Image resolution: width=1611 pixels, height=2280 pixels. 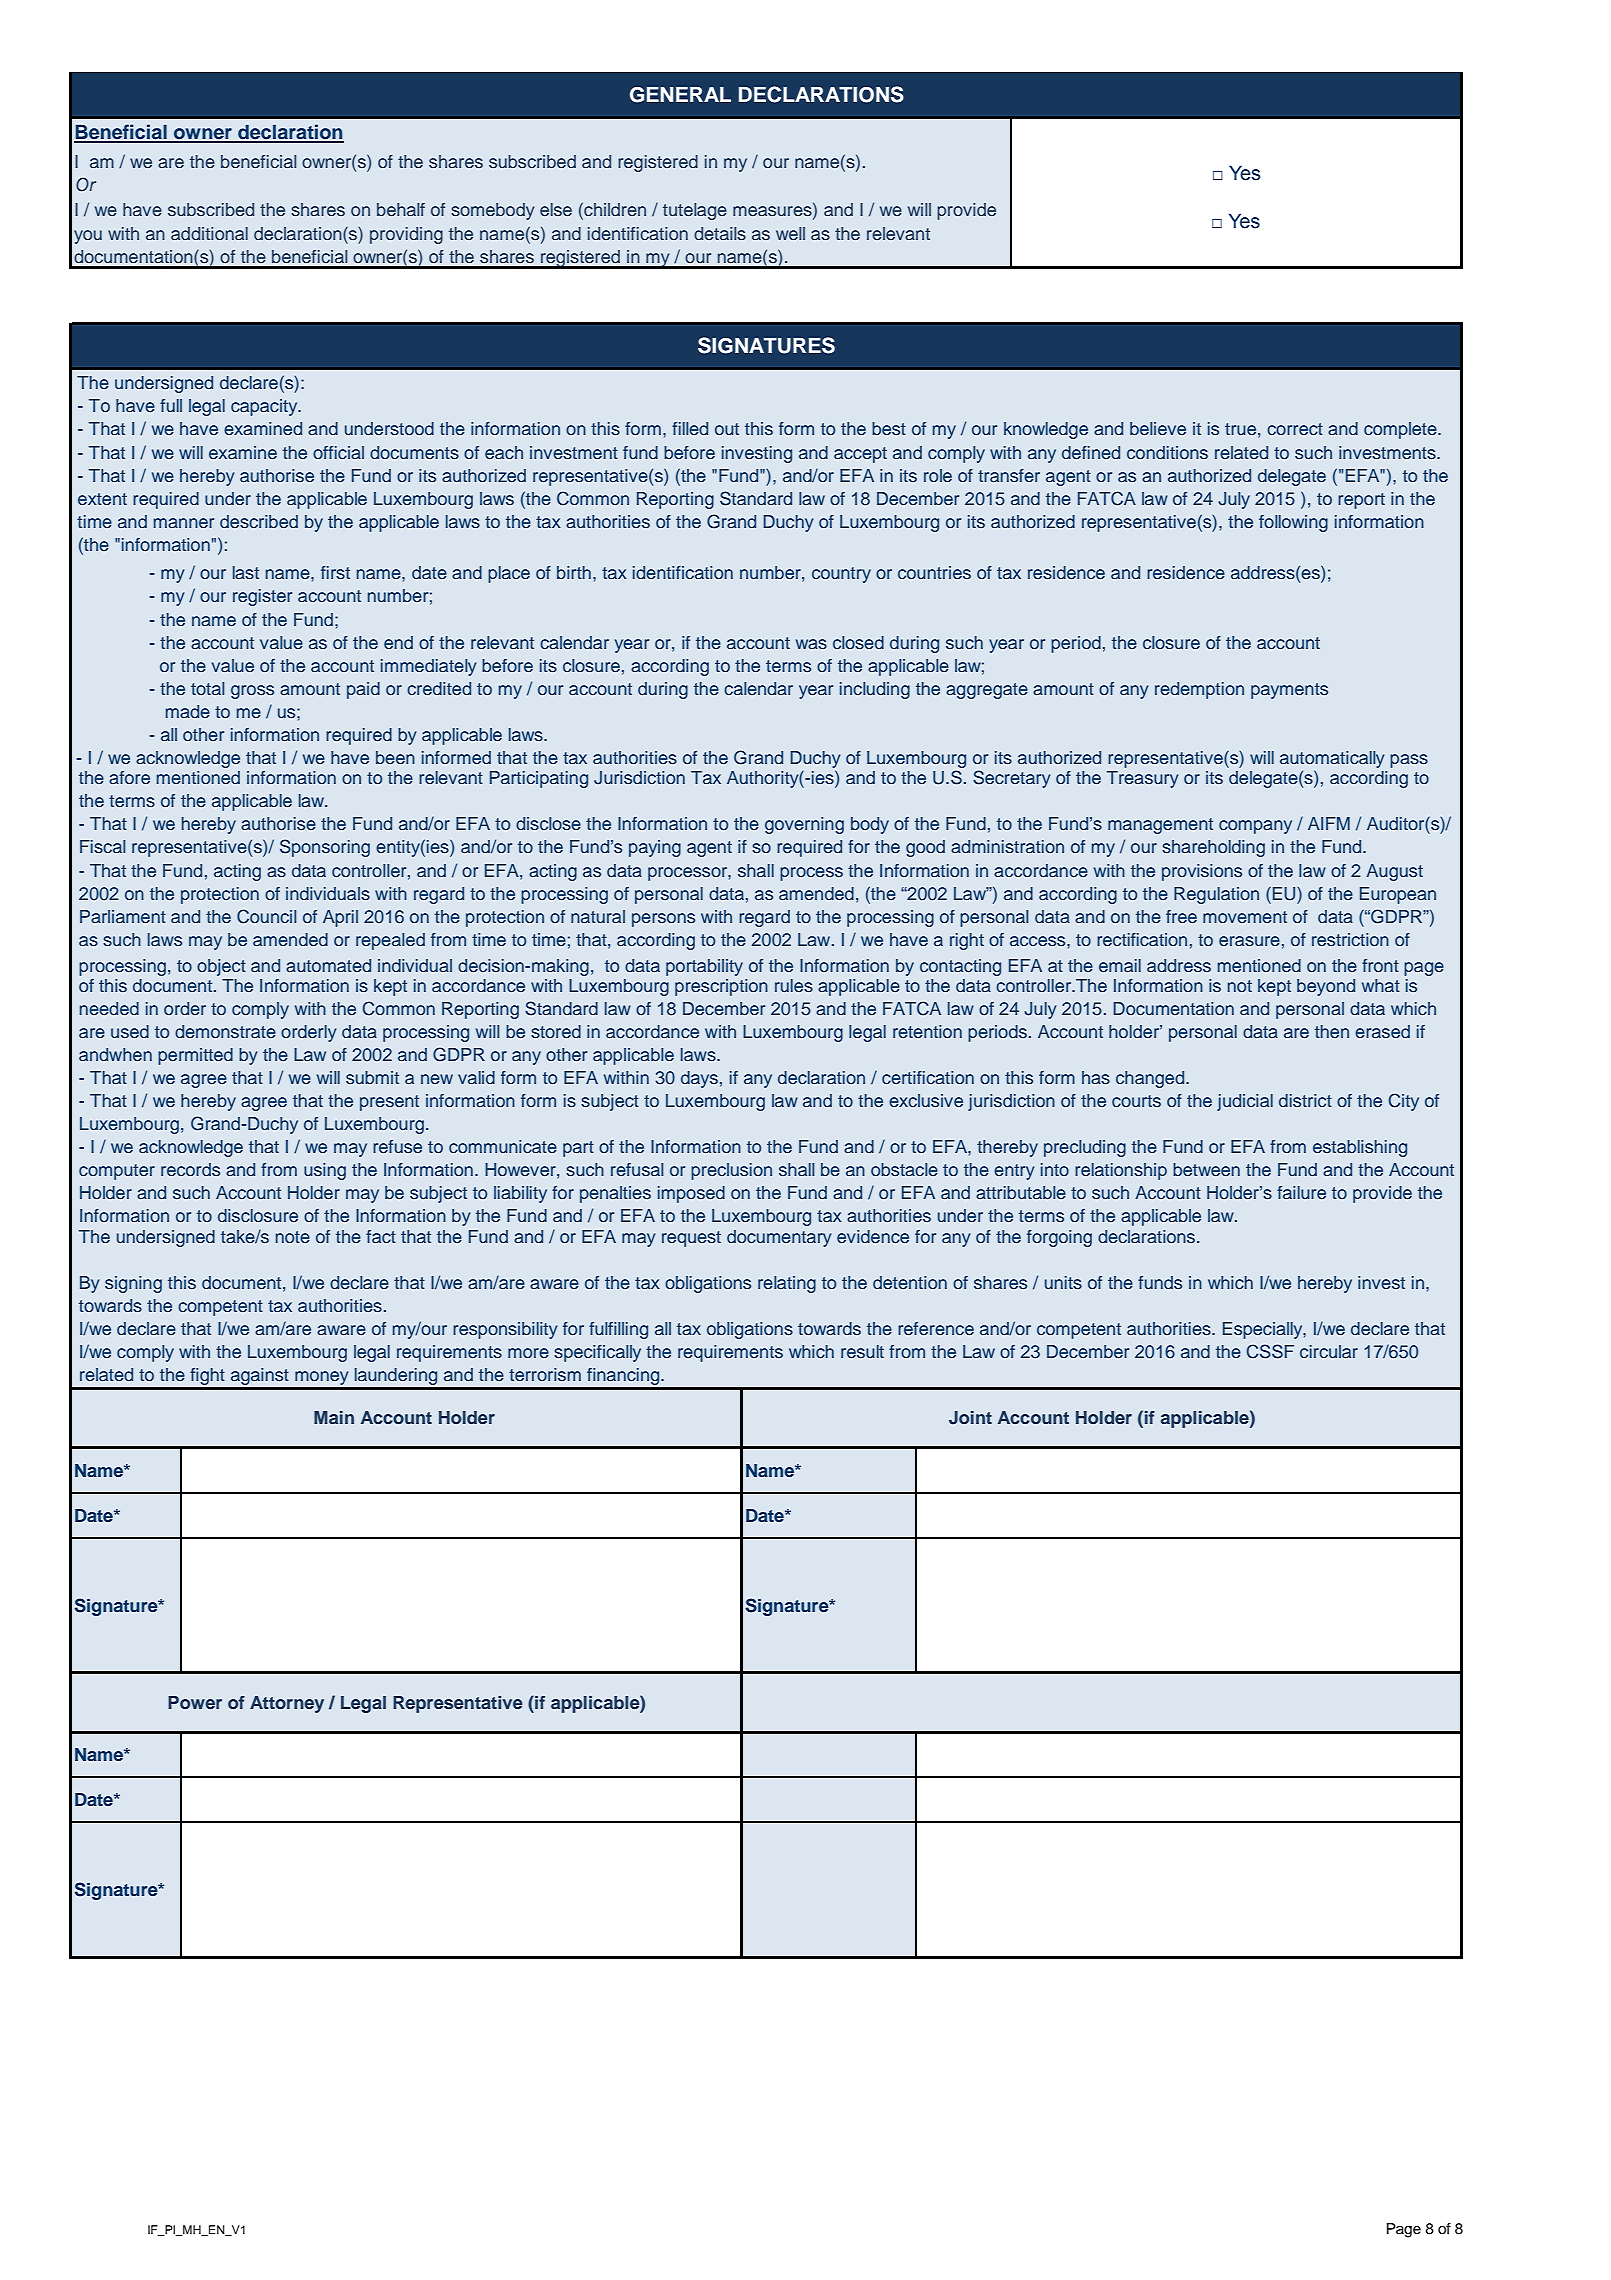 What do you see at coordinates (209, 233) in the document?
I see `additional` at bounding box center [209, 233].
